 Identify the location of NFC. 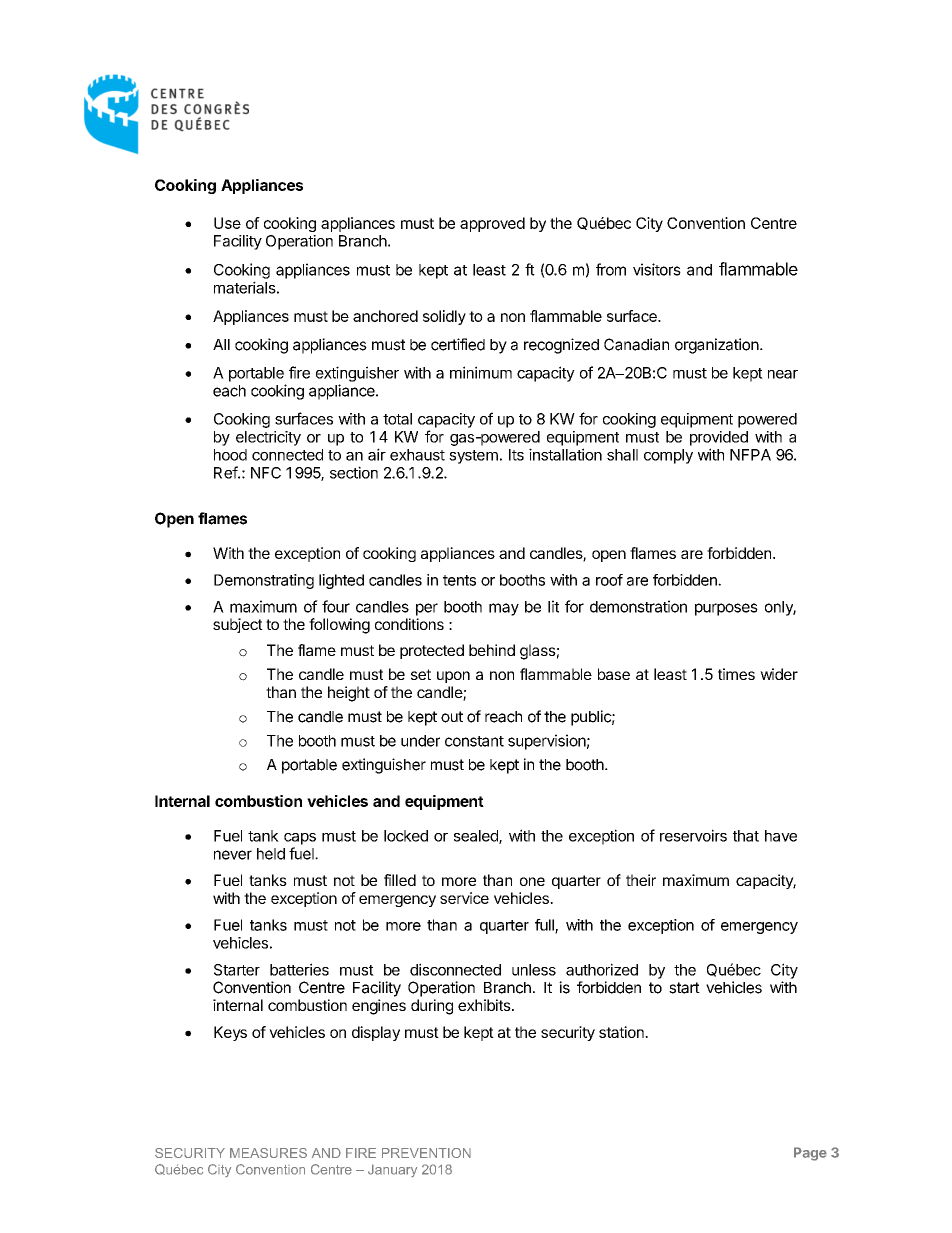
(266, 473).
